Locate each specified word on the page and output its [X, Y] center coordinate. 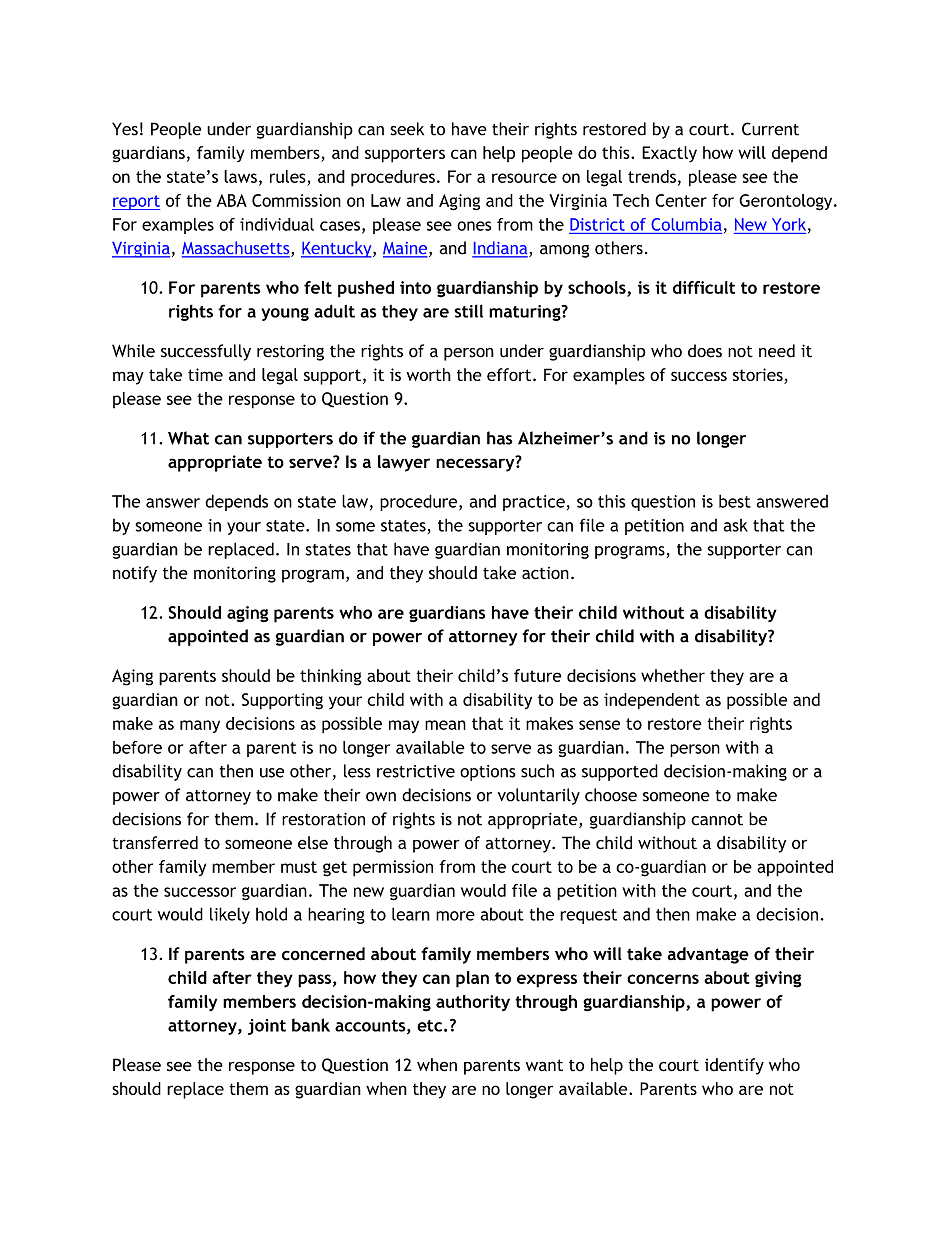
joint [267, 1027]
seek [407, 129]
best [735, 501]
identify [734, 1066]
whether [673, 675]
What [188, 438]
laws [240, 176]
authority [473, 1003]
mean [445, 725]
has [499, 438]
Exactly [669, 154]
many [200, 726]
